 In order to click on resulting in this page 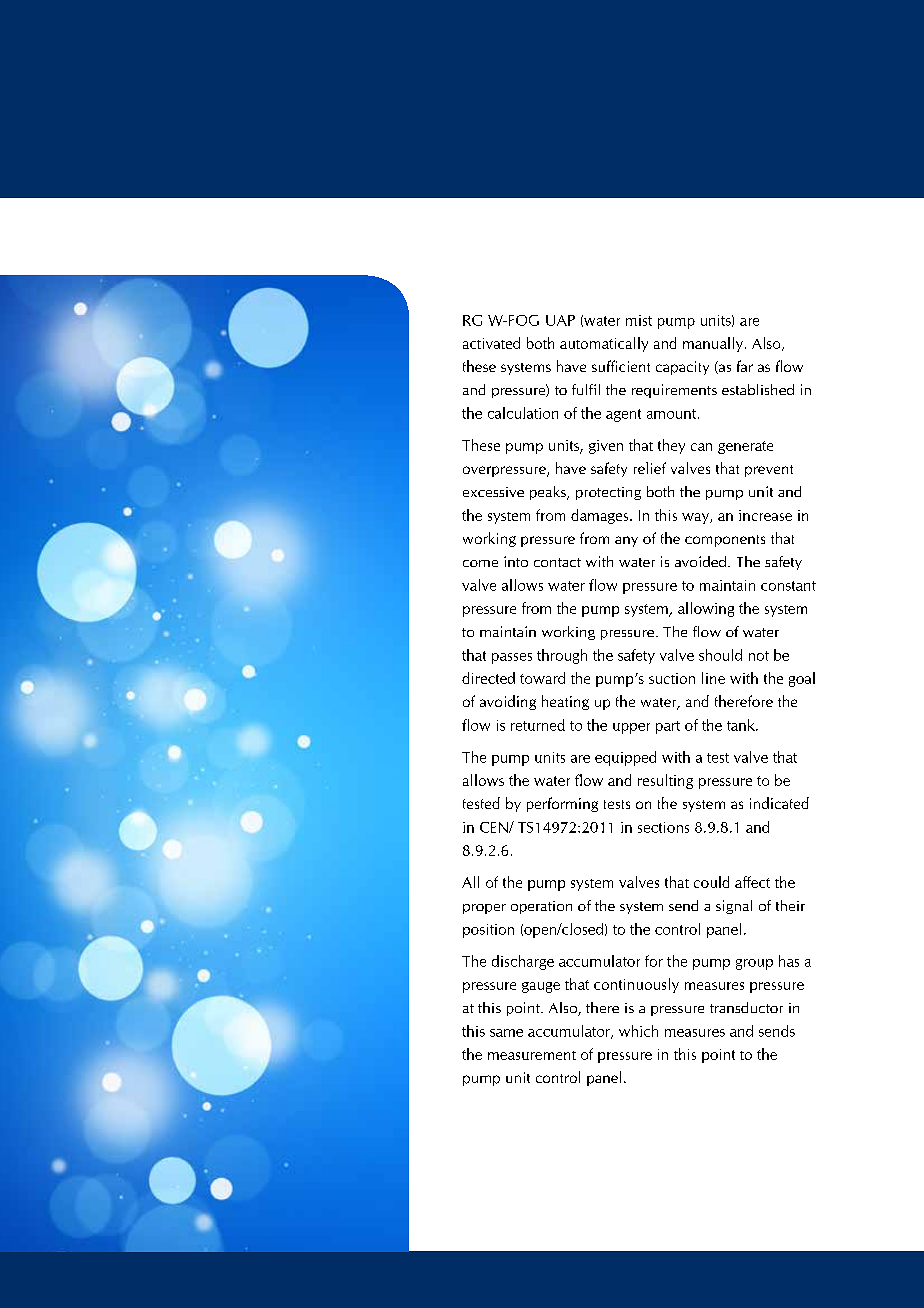, I will do `click(665, 781)`.
